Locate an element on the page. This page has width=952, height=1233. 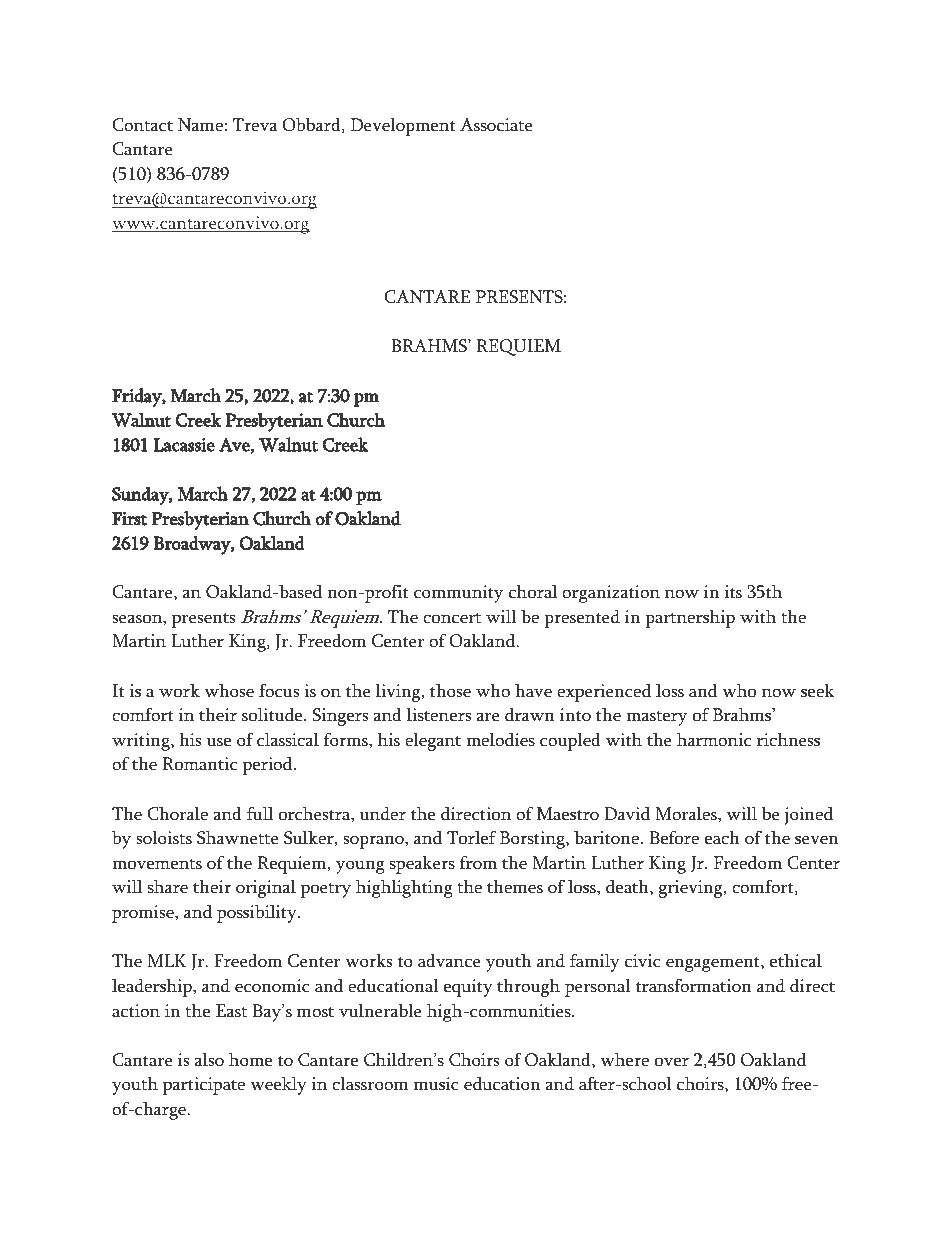
Name is located at coordinates (200, 125).
